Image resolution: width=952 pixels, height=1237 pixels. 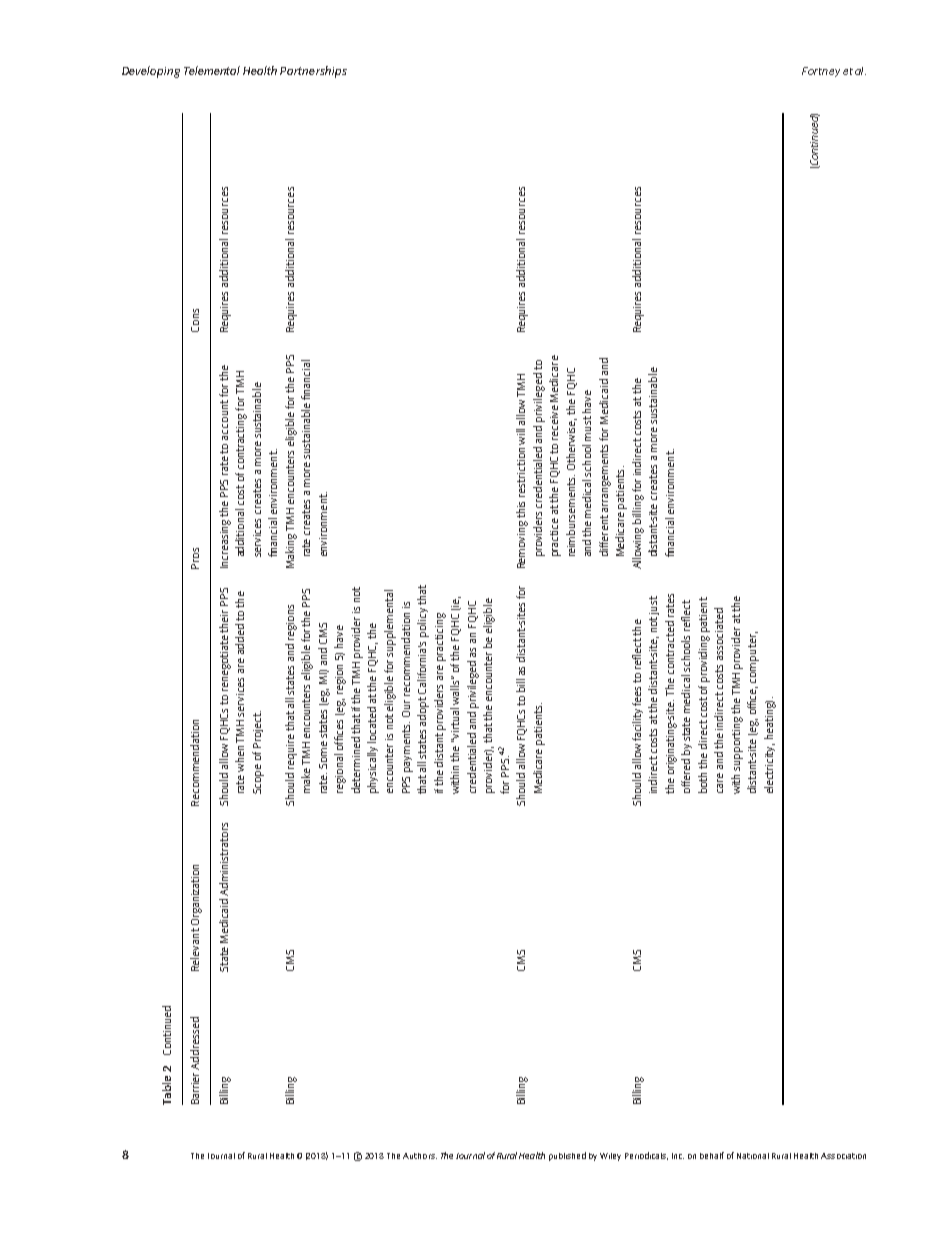 I want to click on Partnerships, so click(x=313, y=72).
